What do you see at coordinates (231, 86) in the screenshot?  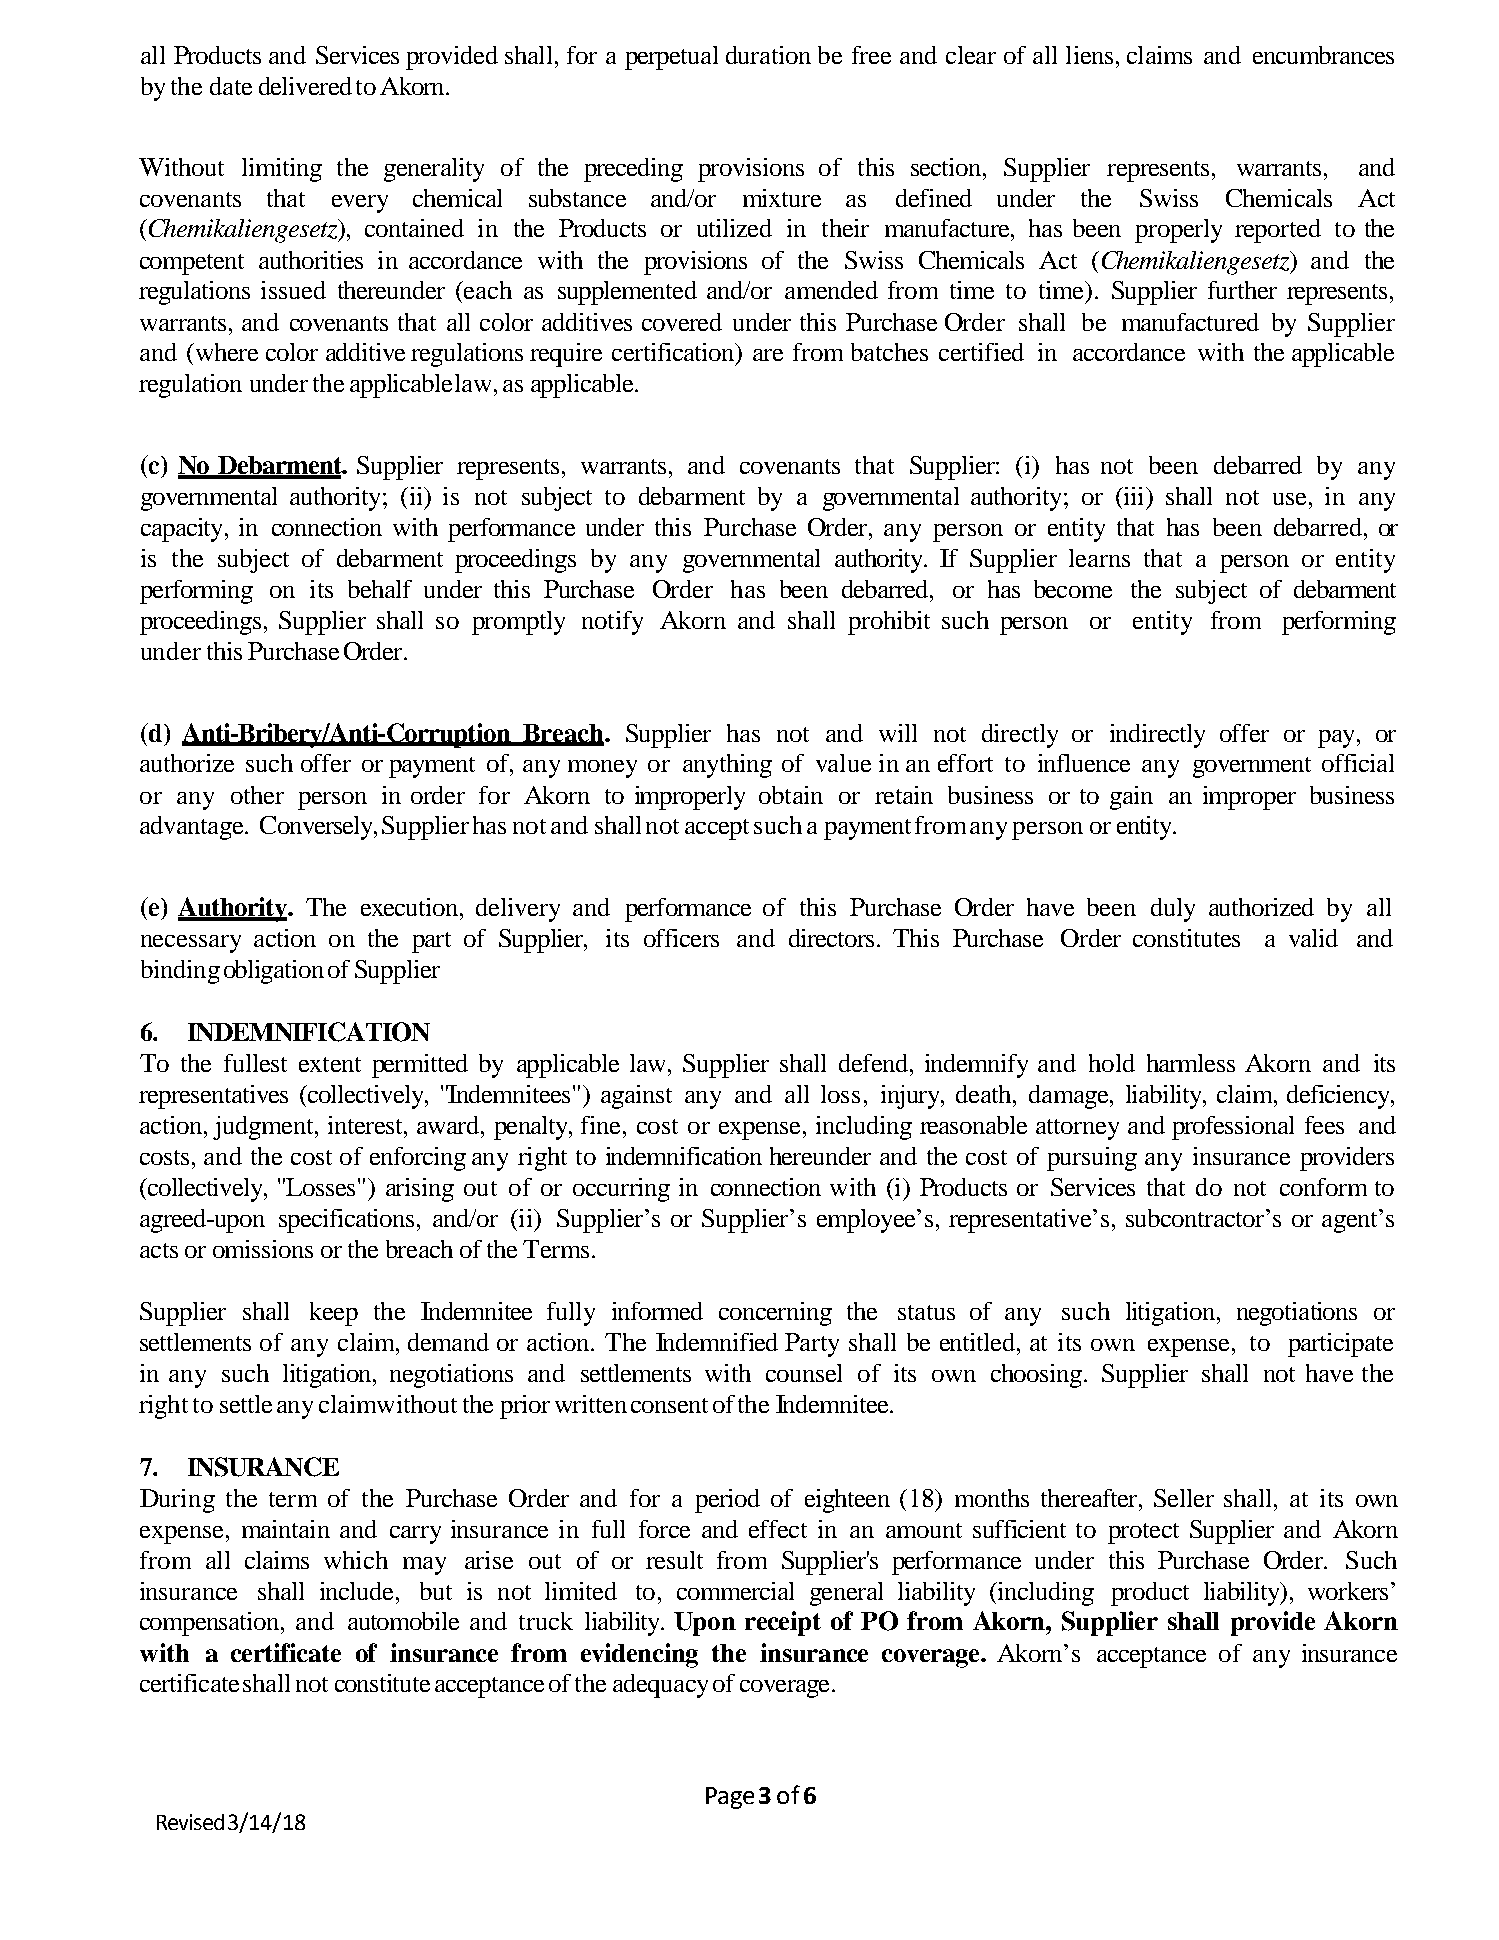 I see `date` at bounding box center [231, 86].
